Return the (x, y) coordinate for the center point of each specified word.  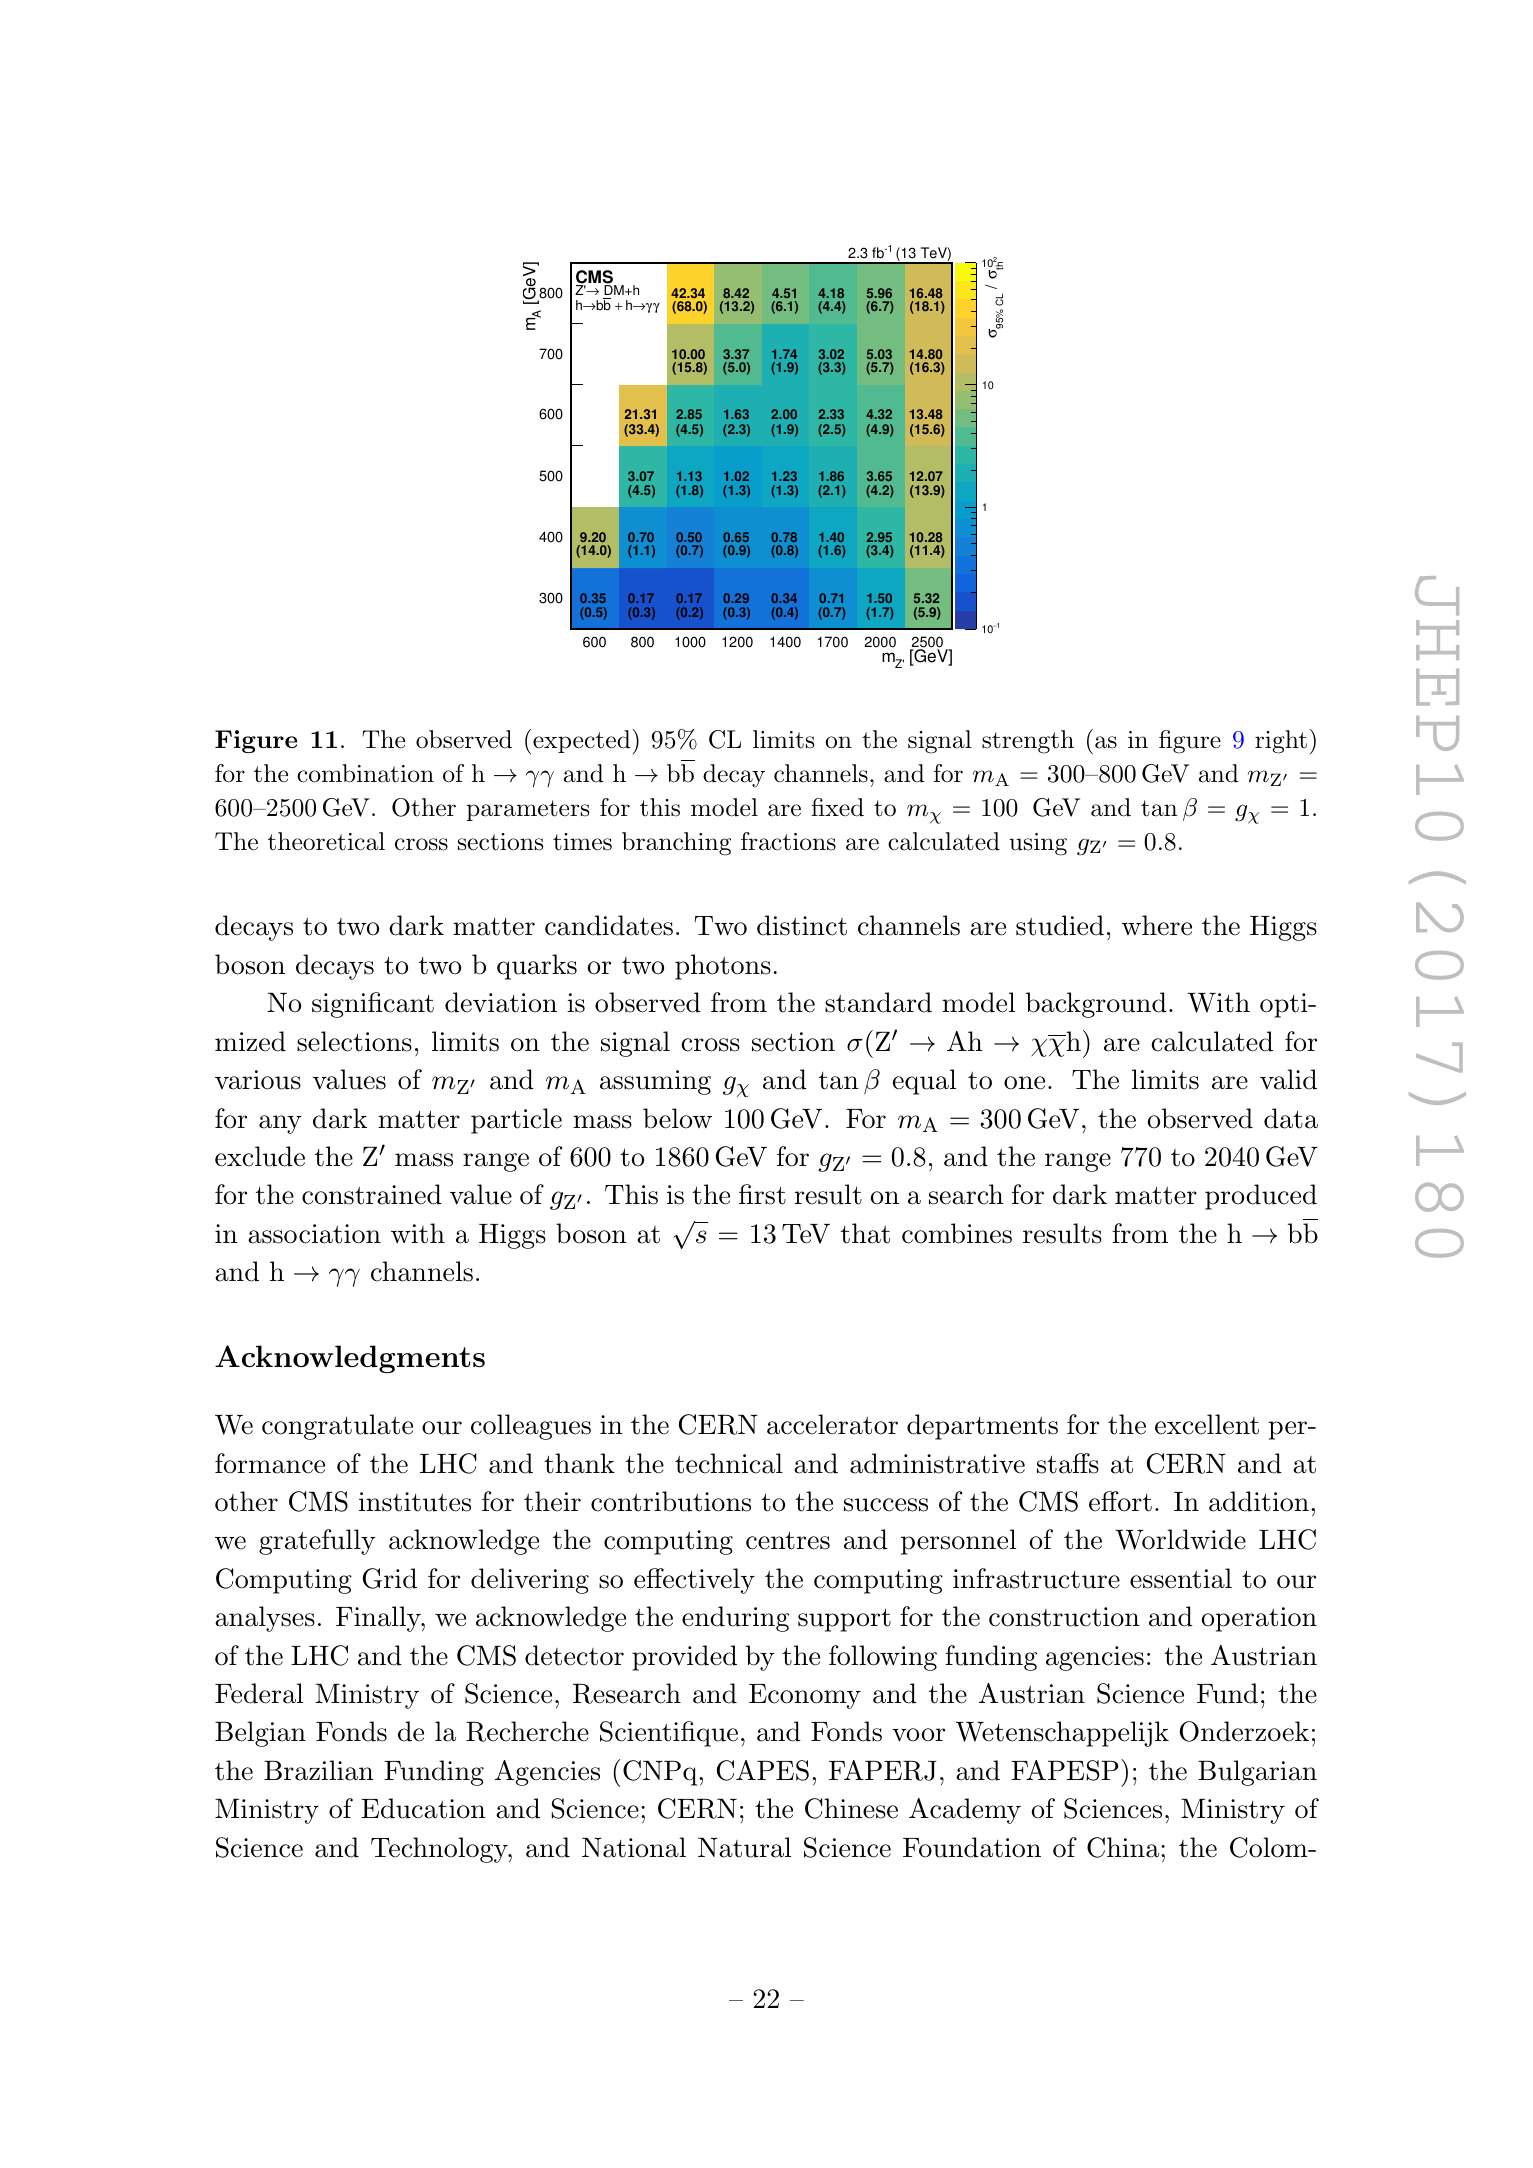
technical (729, 1463)
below (677, 1118)
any (280, 1124)
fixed (837, 807)
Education (423, 1808)
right (1281, 742)
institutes (415, 1502)
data (1291, 1118)
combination (365, 773)
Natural (744, 1847)
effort (1120, 1501)
